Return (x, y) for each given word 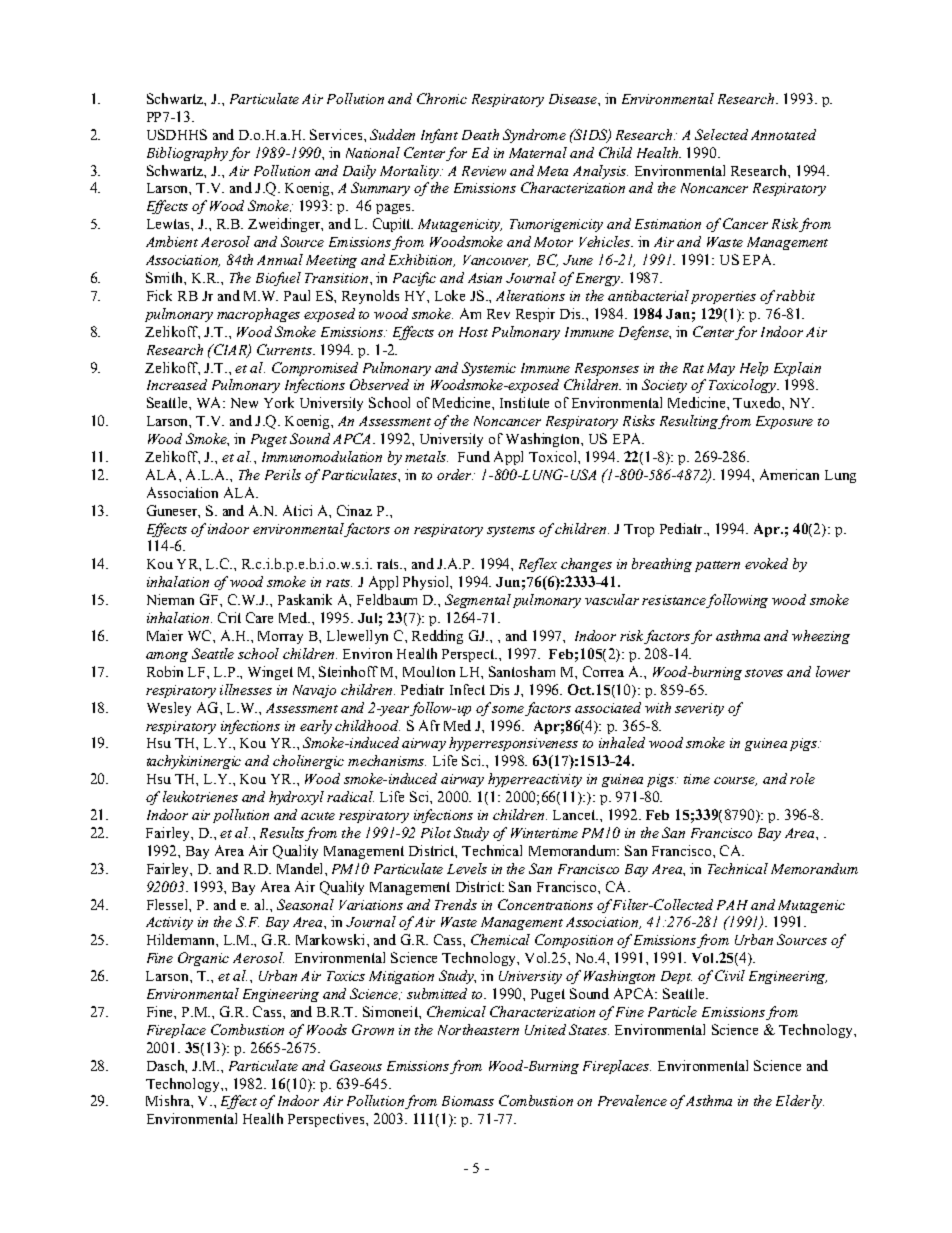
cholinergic (308, 762)
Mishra (169, 1100)
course (735, 781)
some (508, 709)
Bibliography (187, 154)
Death (480, 134)
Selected (721, 134)
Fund (474, 456)
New (244, 403)
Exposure (784, 422)
